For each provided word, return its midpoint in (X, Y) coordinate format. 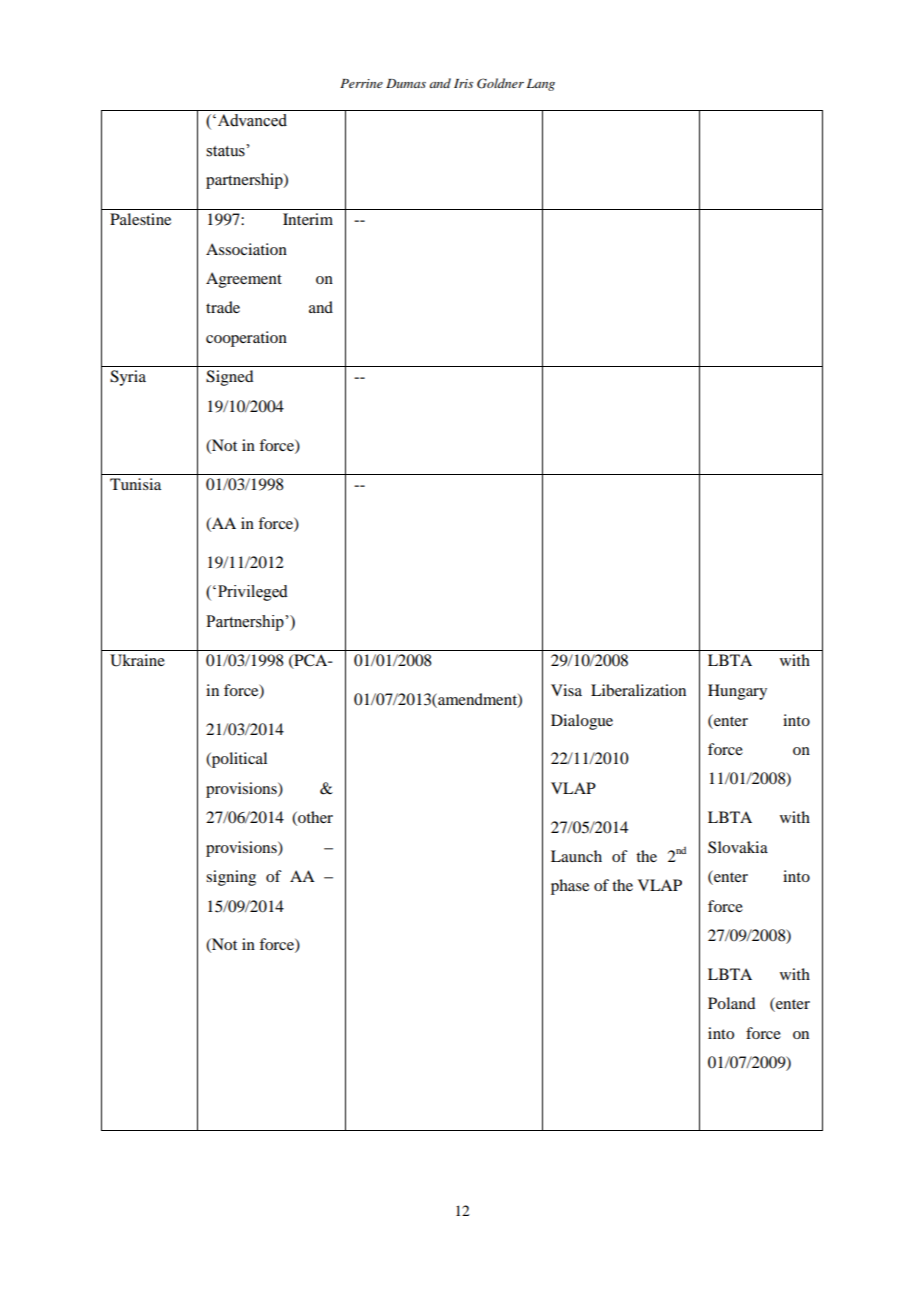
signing (231, 878)
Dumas (406, 83)
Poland (731, 1003)
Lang (541, 85)
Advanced (251, 120)
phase (570, 887)
